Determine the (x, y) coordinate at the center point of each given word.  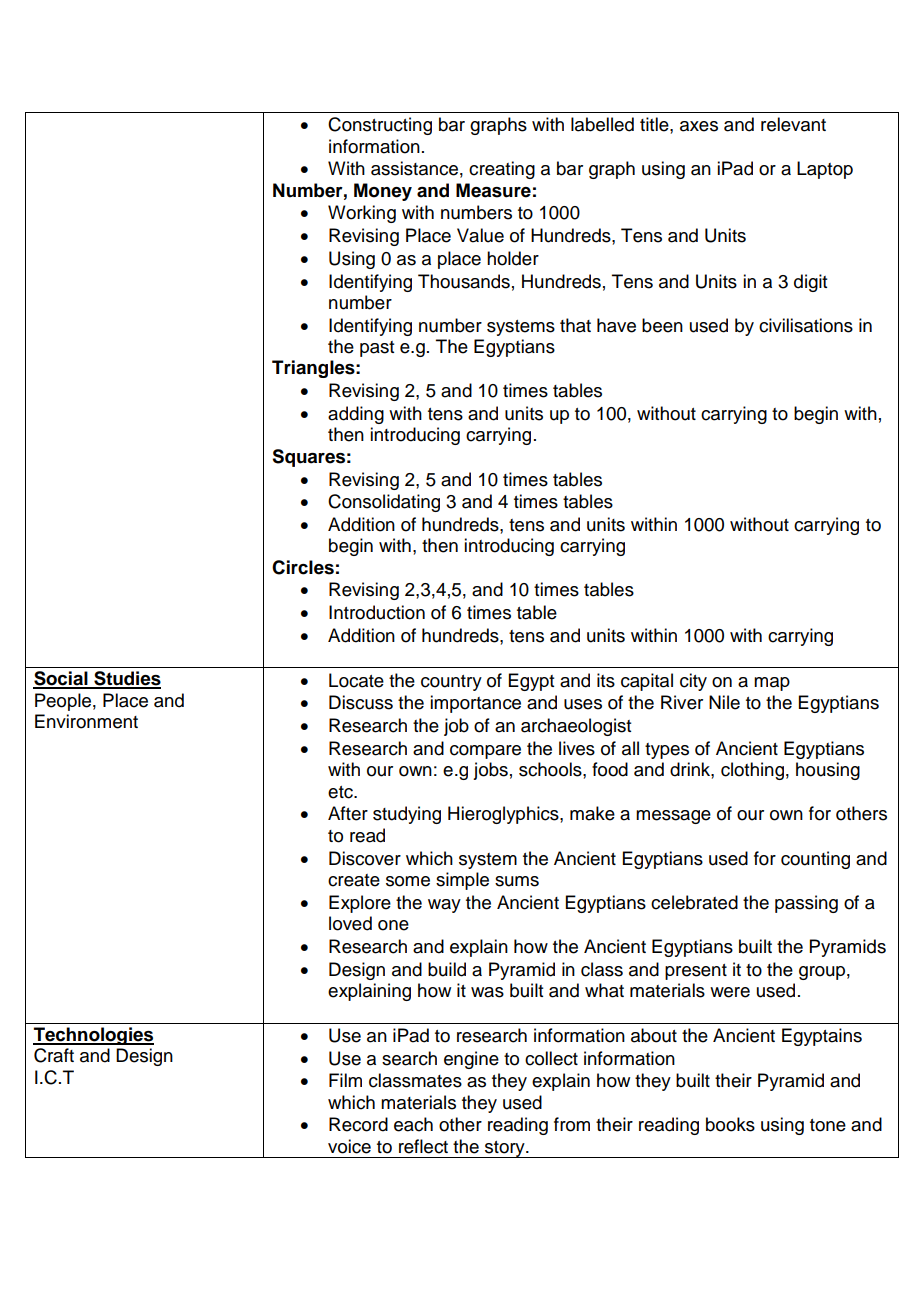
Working (362, 214)
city (693, 682)
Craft (54, 1055)
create (354, 880)
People (63, 702)
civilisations (806, 325)
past (377, 349)
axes (699, 126)
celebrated (694, 902)
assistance (414, 168)
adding (356, 415)
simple (462, 881)
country (451, 683)
